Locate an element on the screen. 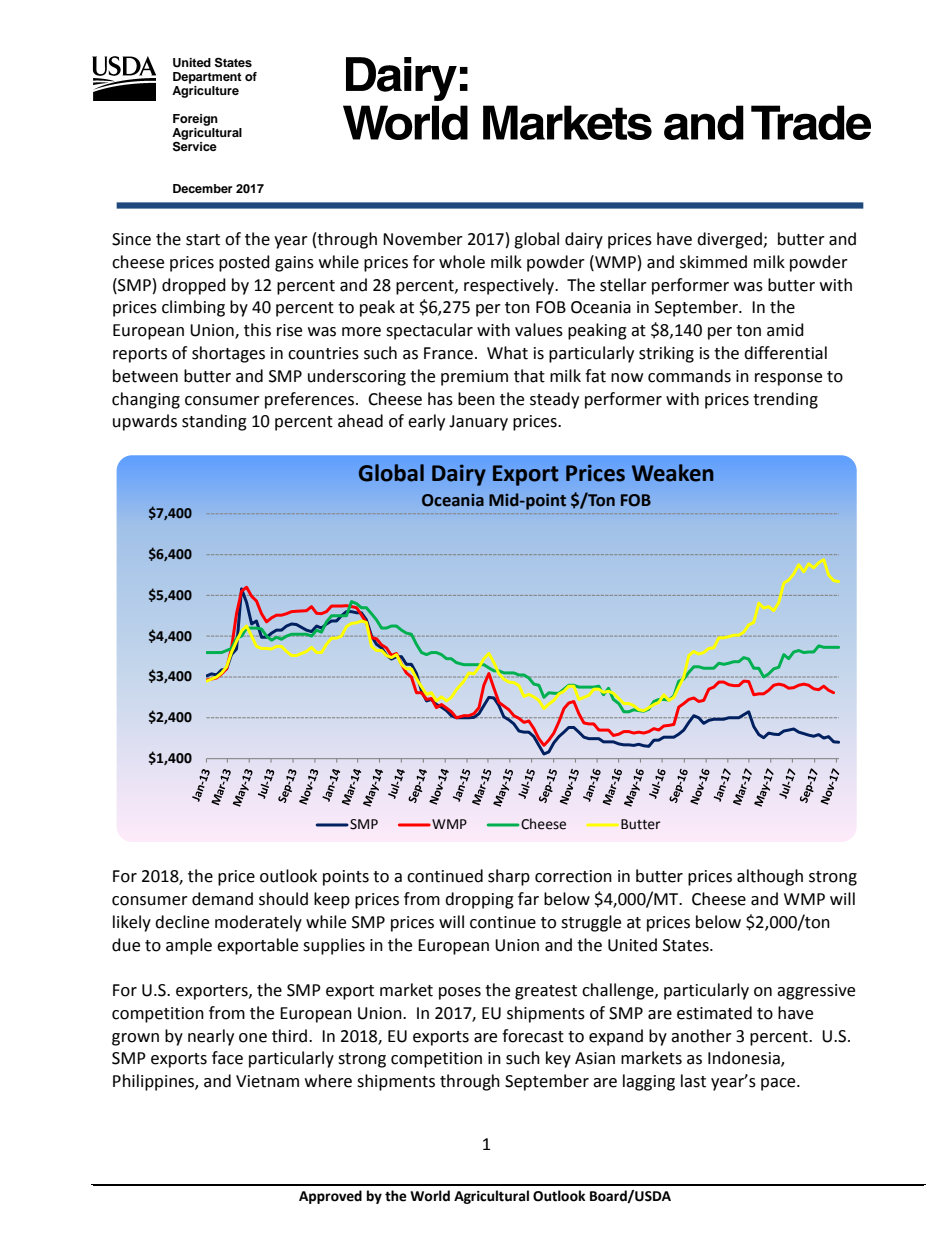 This screenshot has width=952, height=1233. diverged is located at coordinates (730, 240).
